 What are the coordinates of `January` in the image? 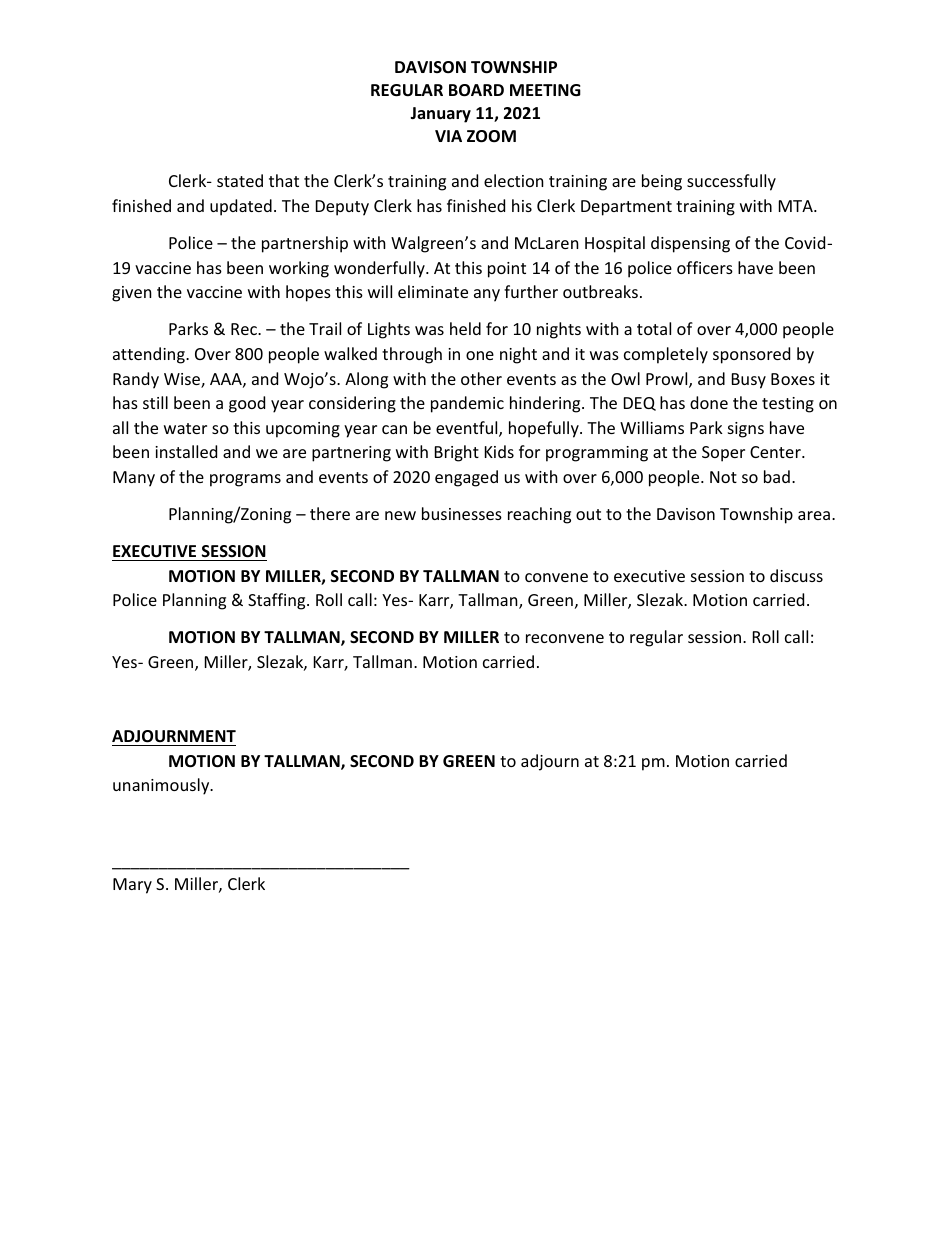 It's located at (440, 115).
